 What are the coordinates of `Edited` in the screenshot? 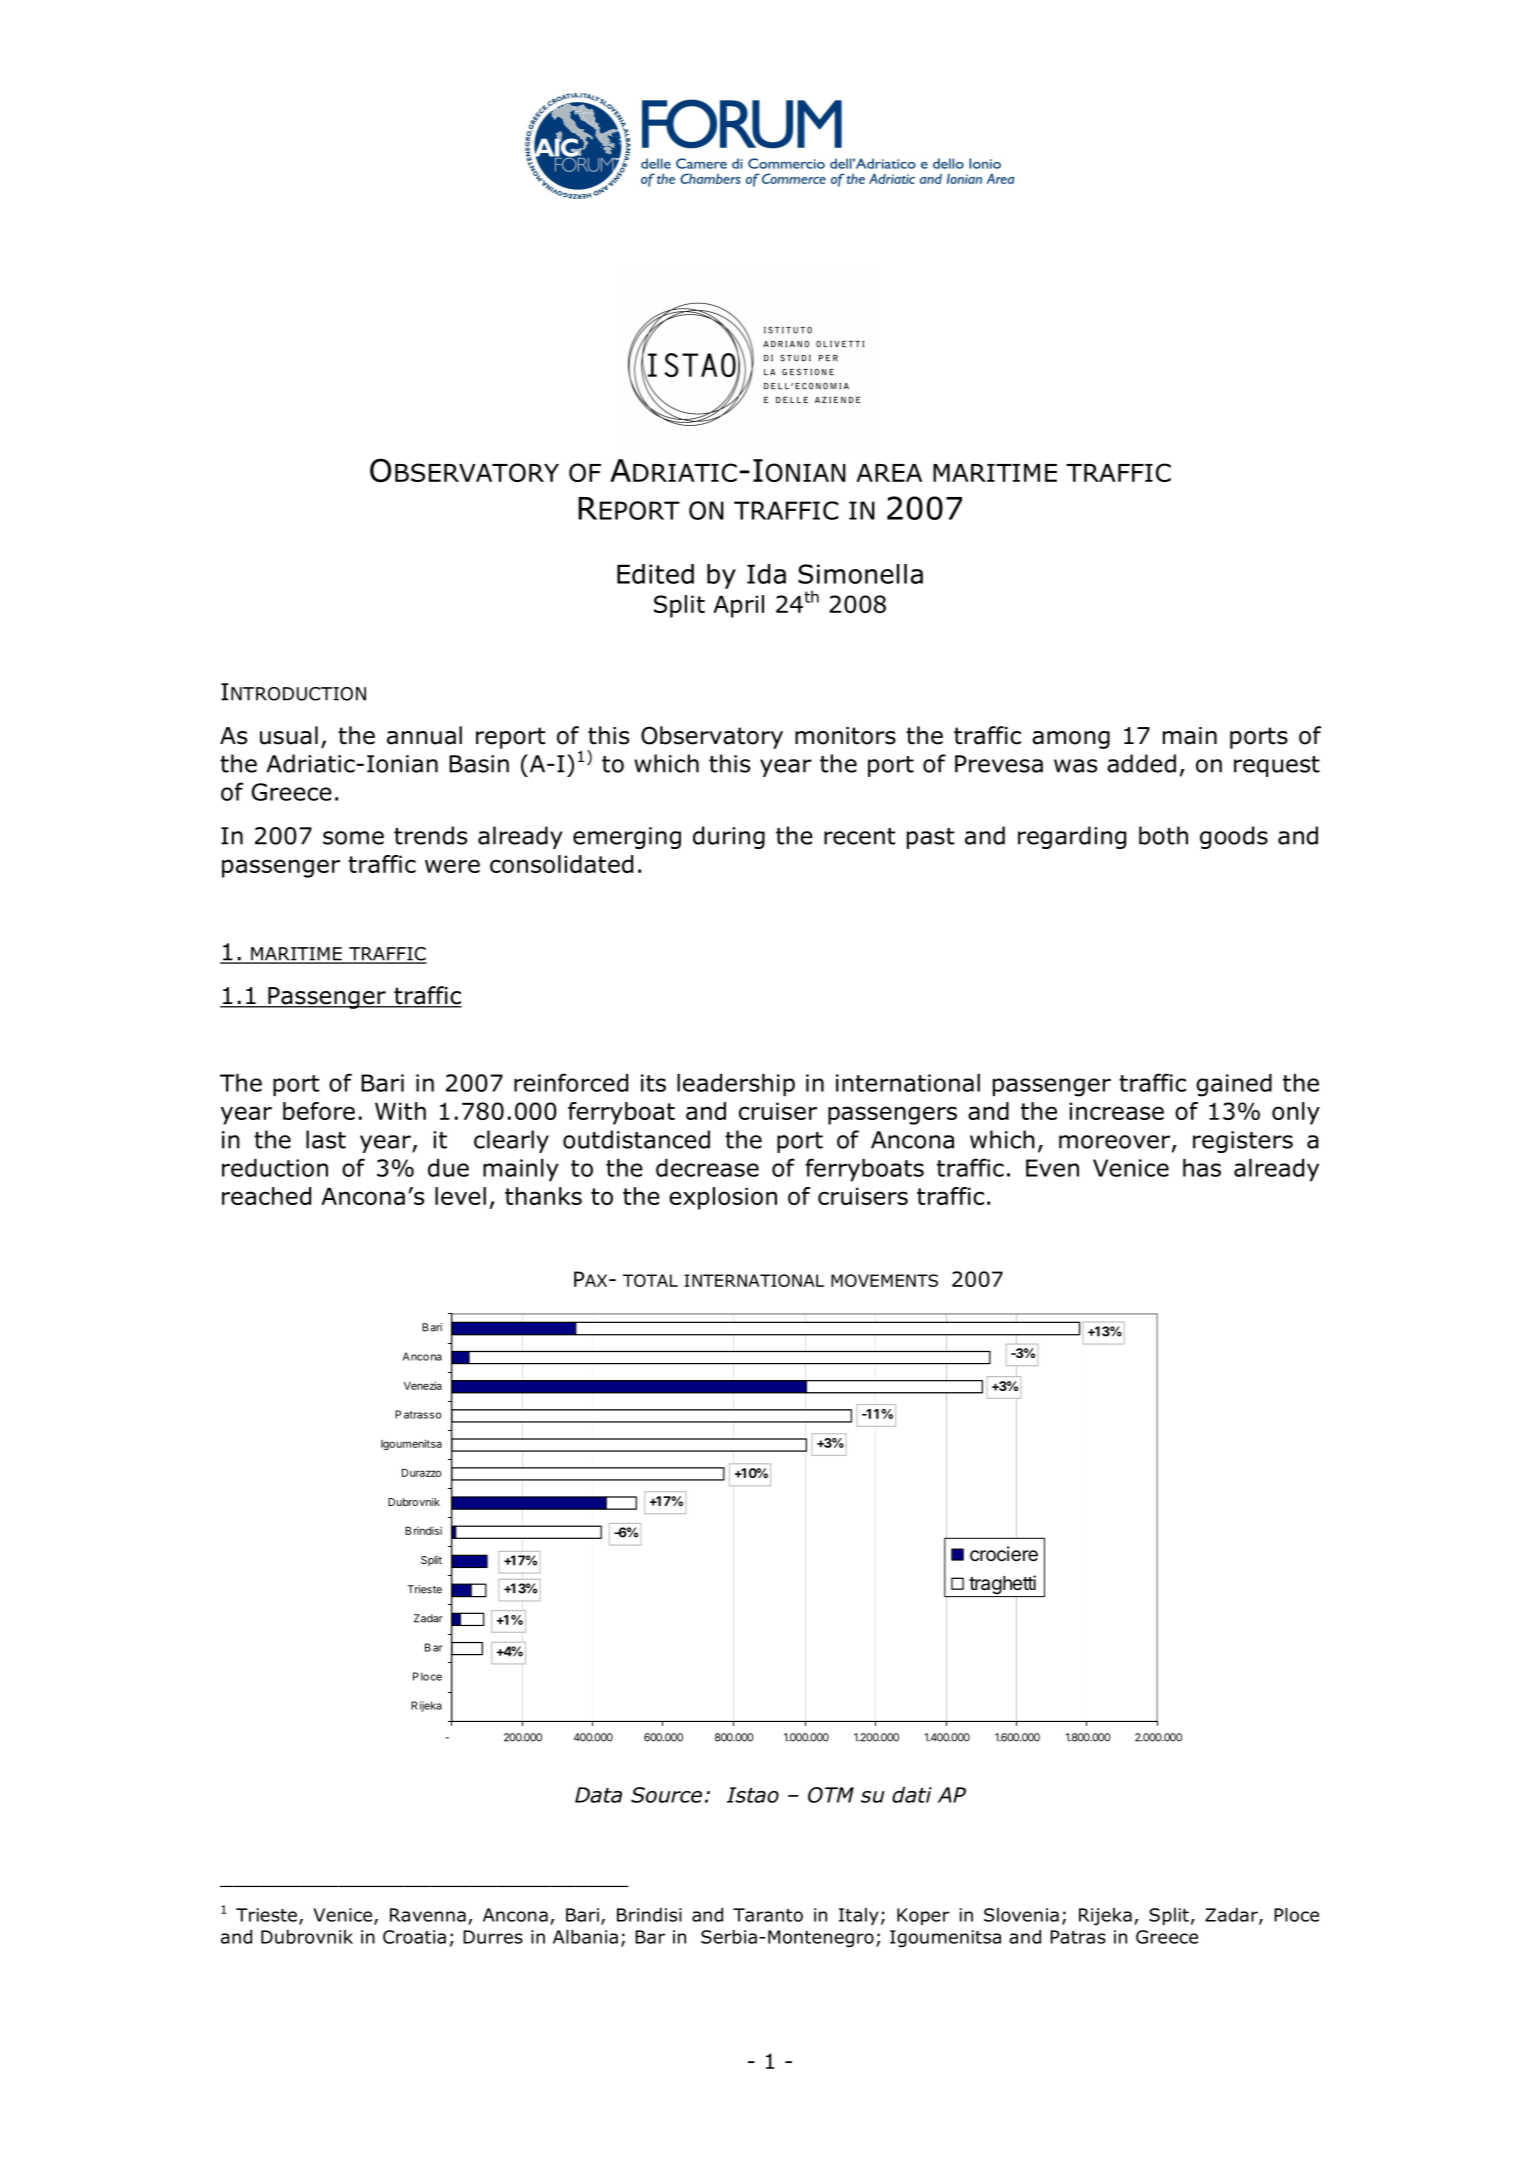 It's located at (655, 574).
